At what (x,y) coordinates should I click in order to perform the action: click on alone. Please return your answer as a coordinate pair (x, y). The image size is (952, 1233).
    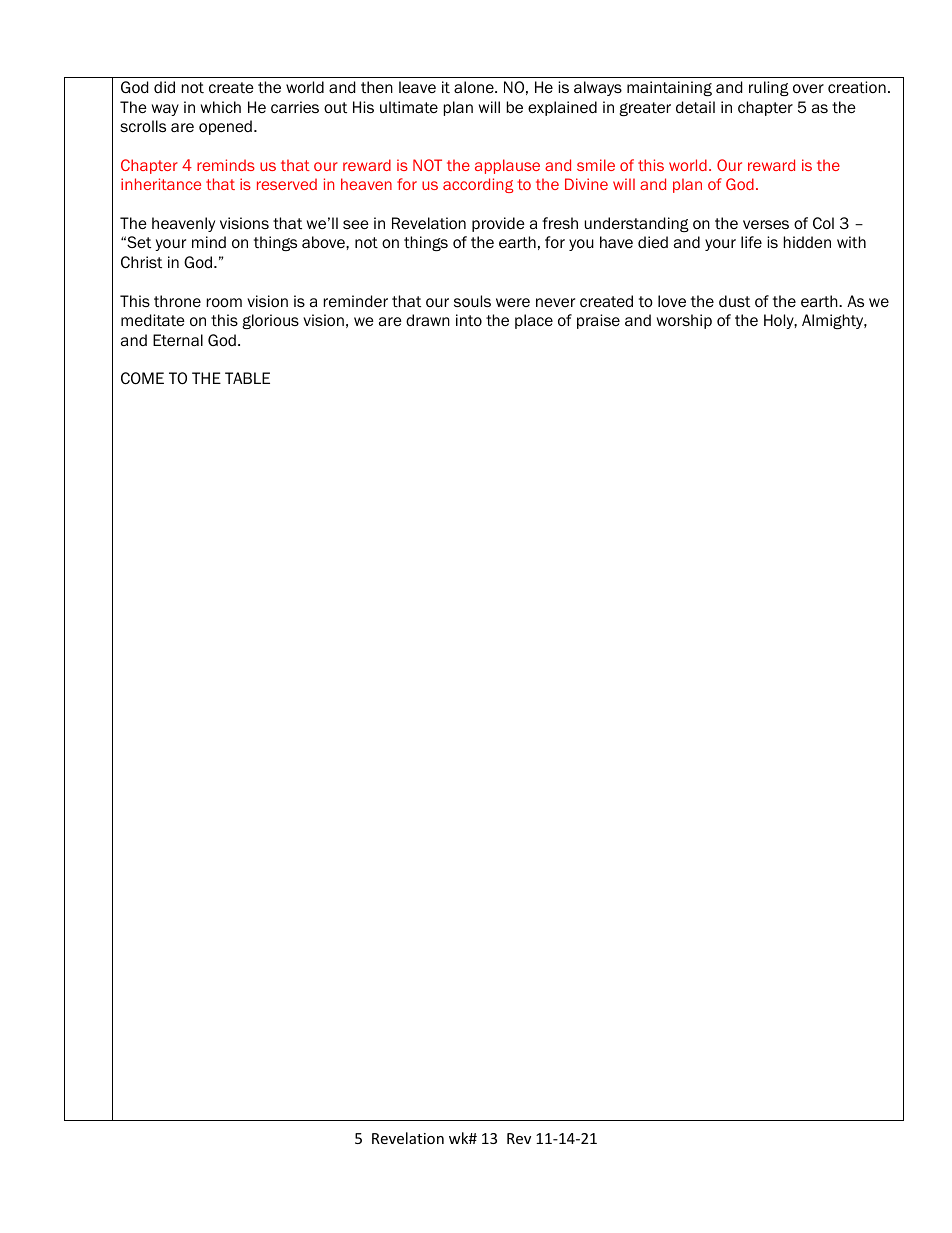
    Looking at the image, I should click on (475, 87).
